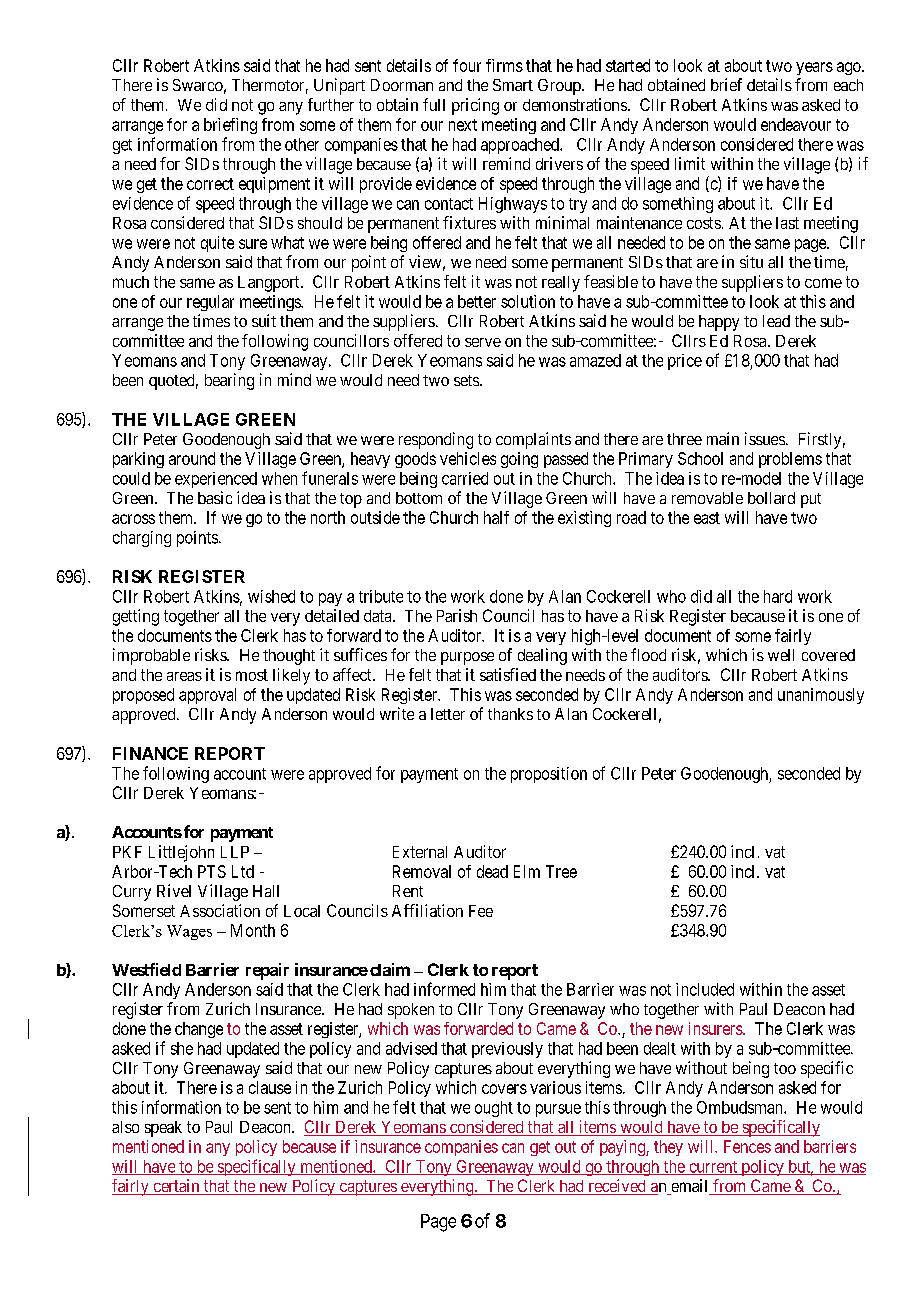 Image resolution: width=924 pixels, height=1308 pixels. Describe the element at coordinates (475, 106) in the image. I see `pricing` at that location.
